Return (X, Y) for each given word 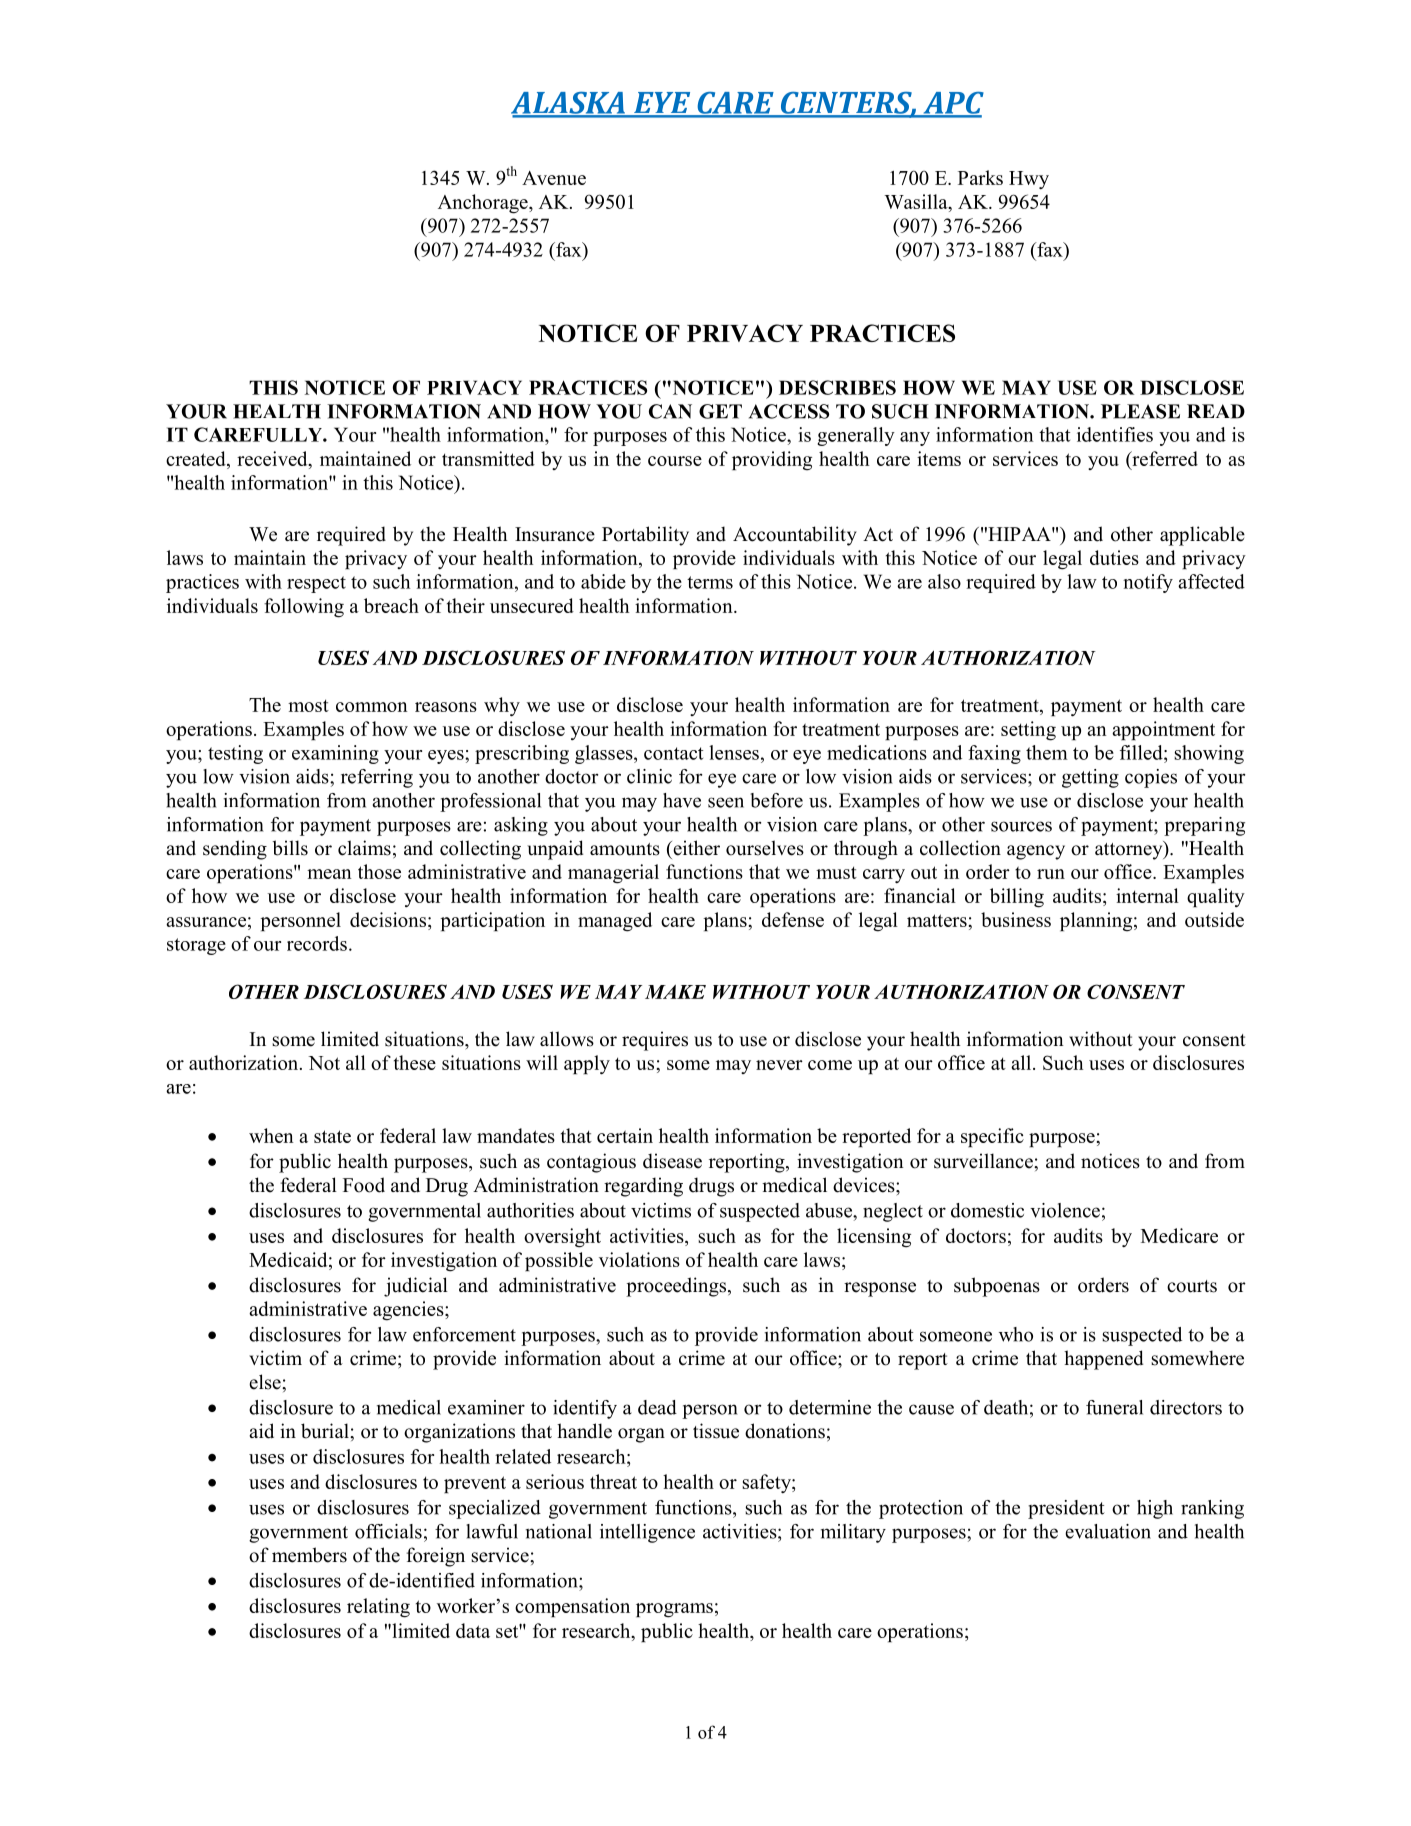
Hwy (1029, 180)
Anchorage (484, 204)
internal (1147, 895)
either (695, 848)
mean (329, 874)
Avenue (554, 178)
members (309, 1555)
